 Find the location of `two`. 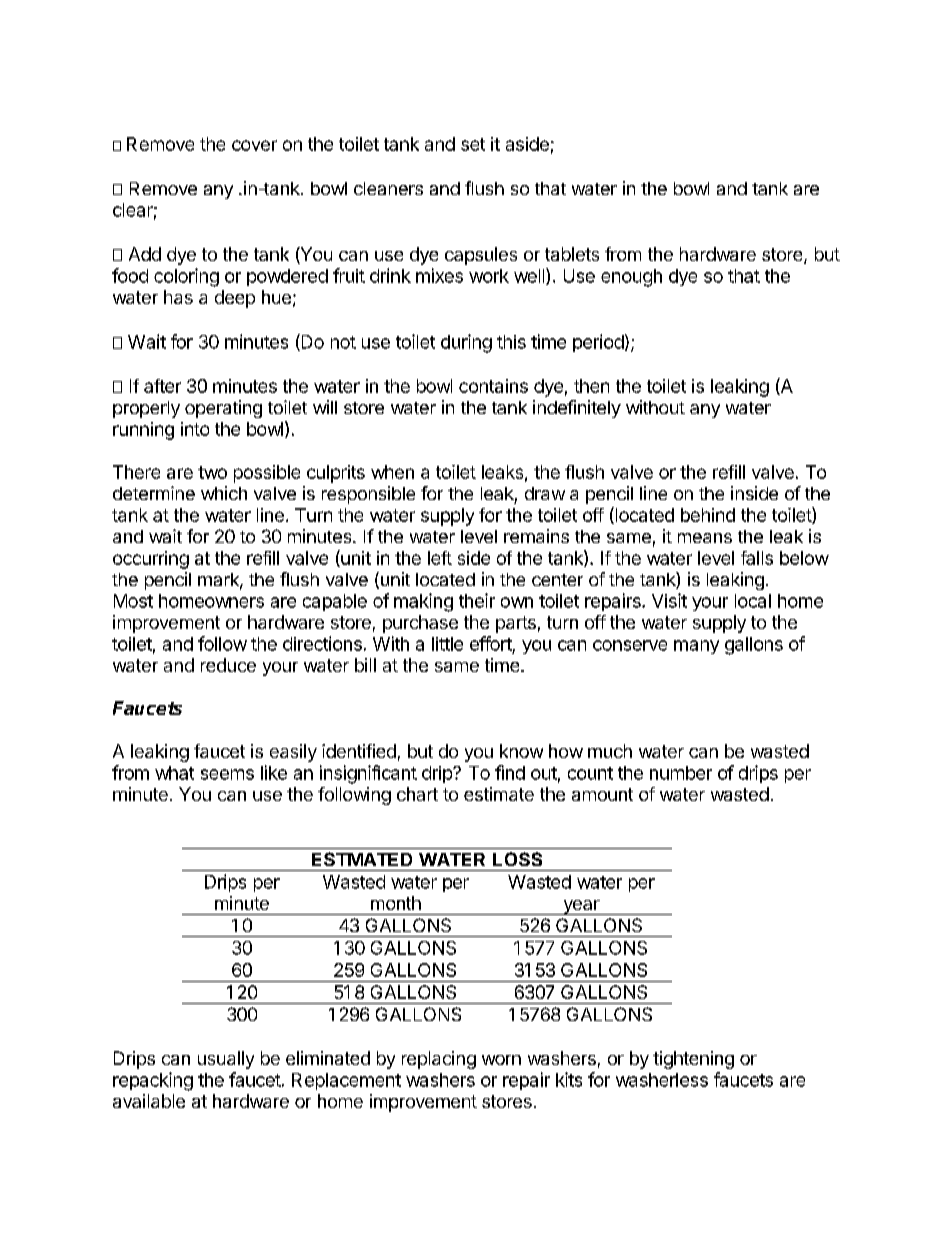

two is located at coordinates (212, 472).
